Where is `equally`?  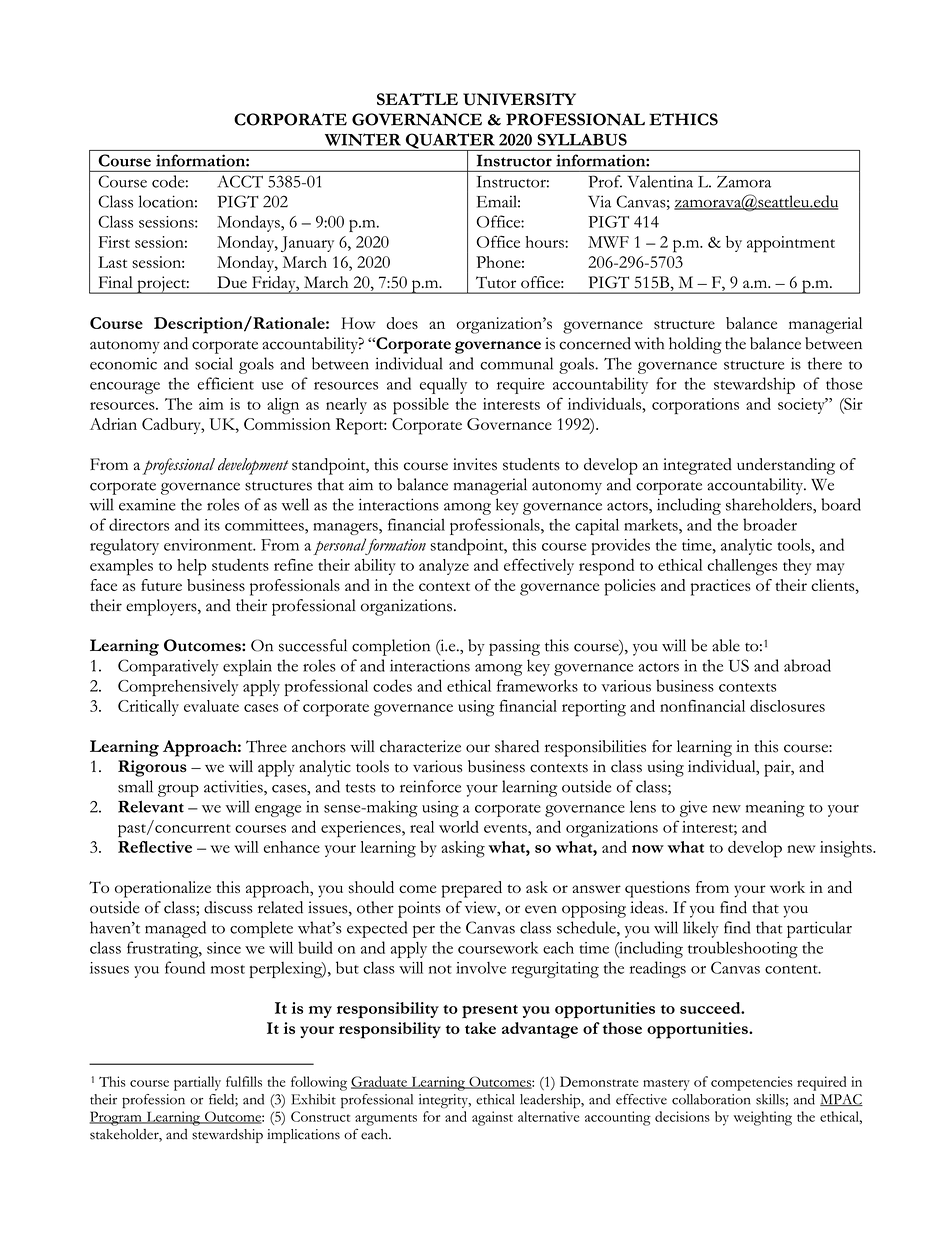
equally is located at coordinates (443, 385).
